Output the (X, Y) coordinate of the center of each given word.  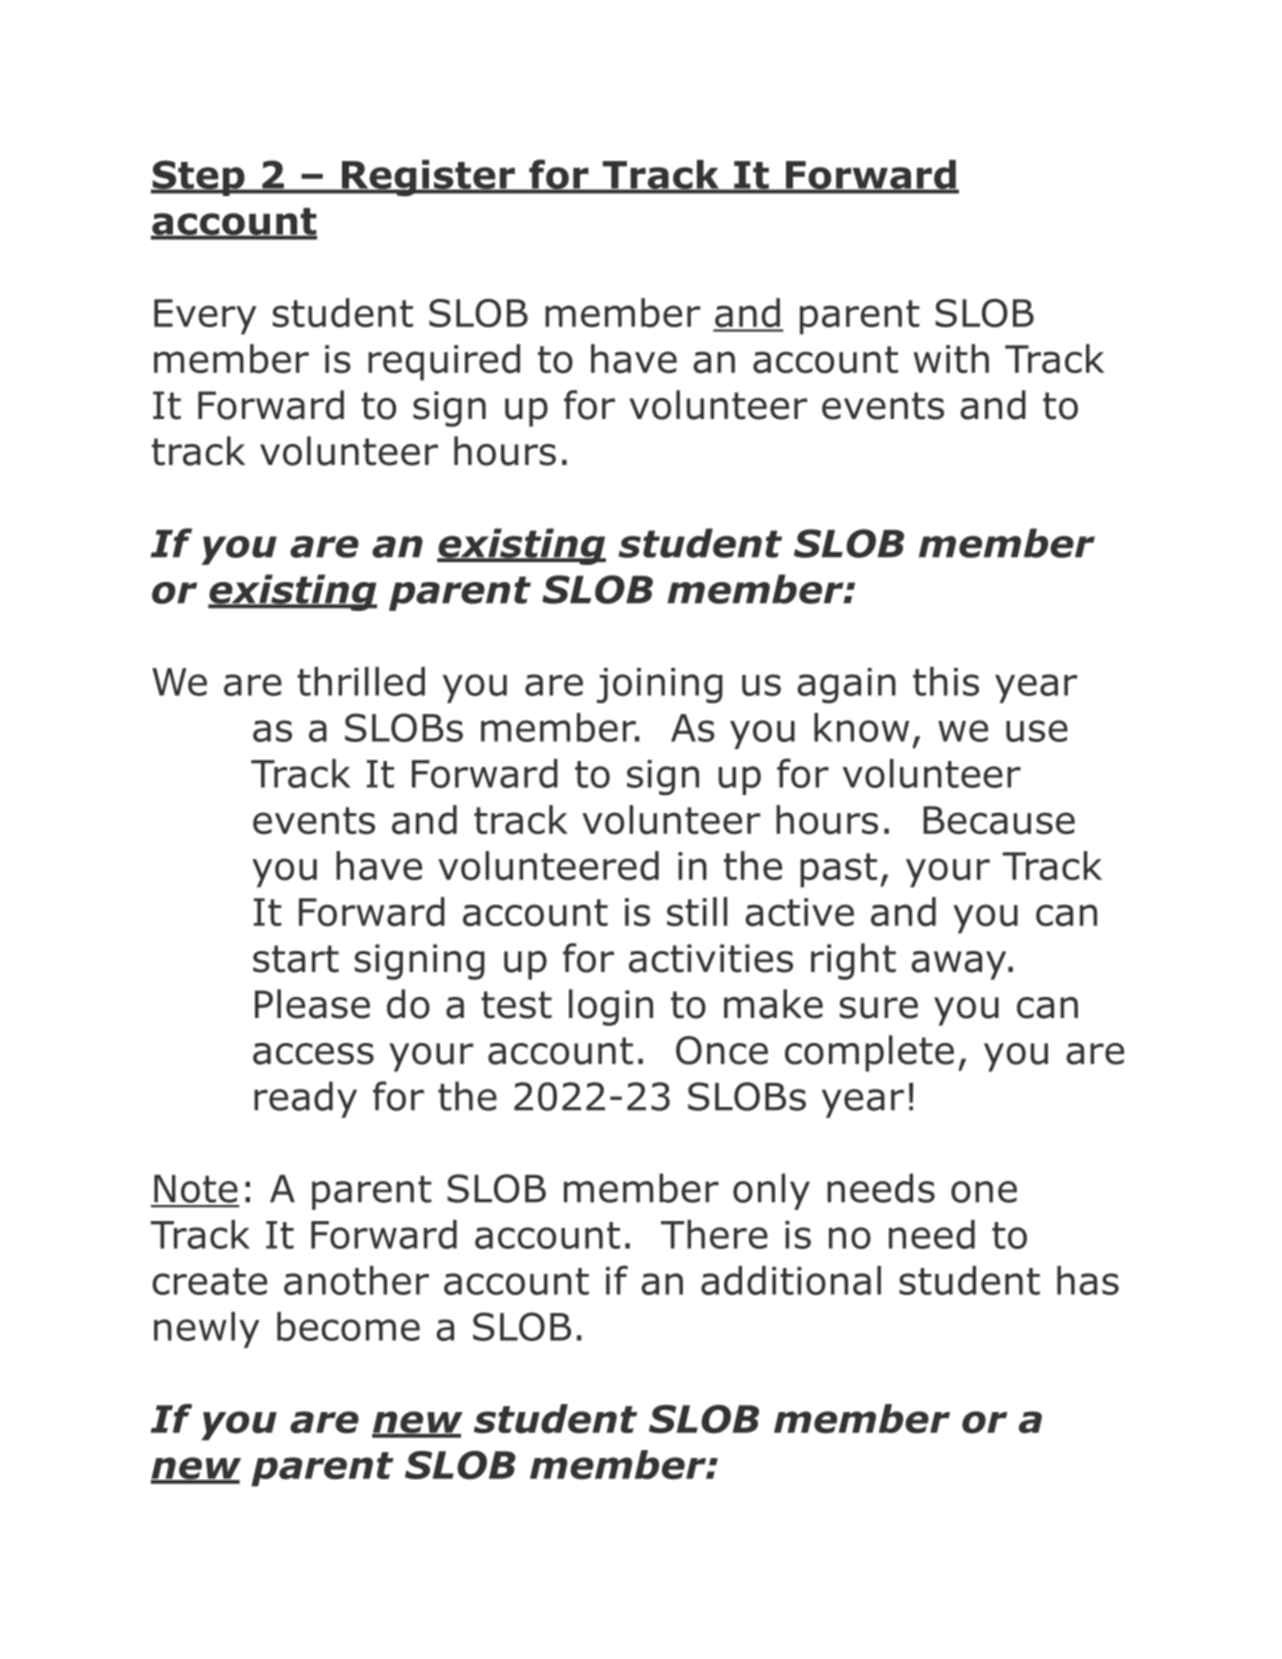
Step (199, 178)
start (296, 959)
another (356, 1280)
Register (428, 178)
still (697, 911)
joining (660, 686)
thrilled (361, 681)
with (951, 358)
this (946, 681)
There (714, 1234)
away (960, 965)
